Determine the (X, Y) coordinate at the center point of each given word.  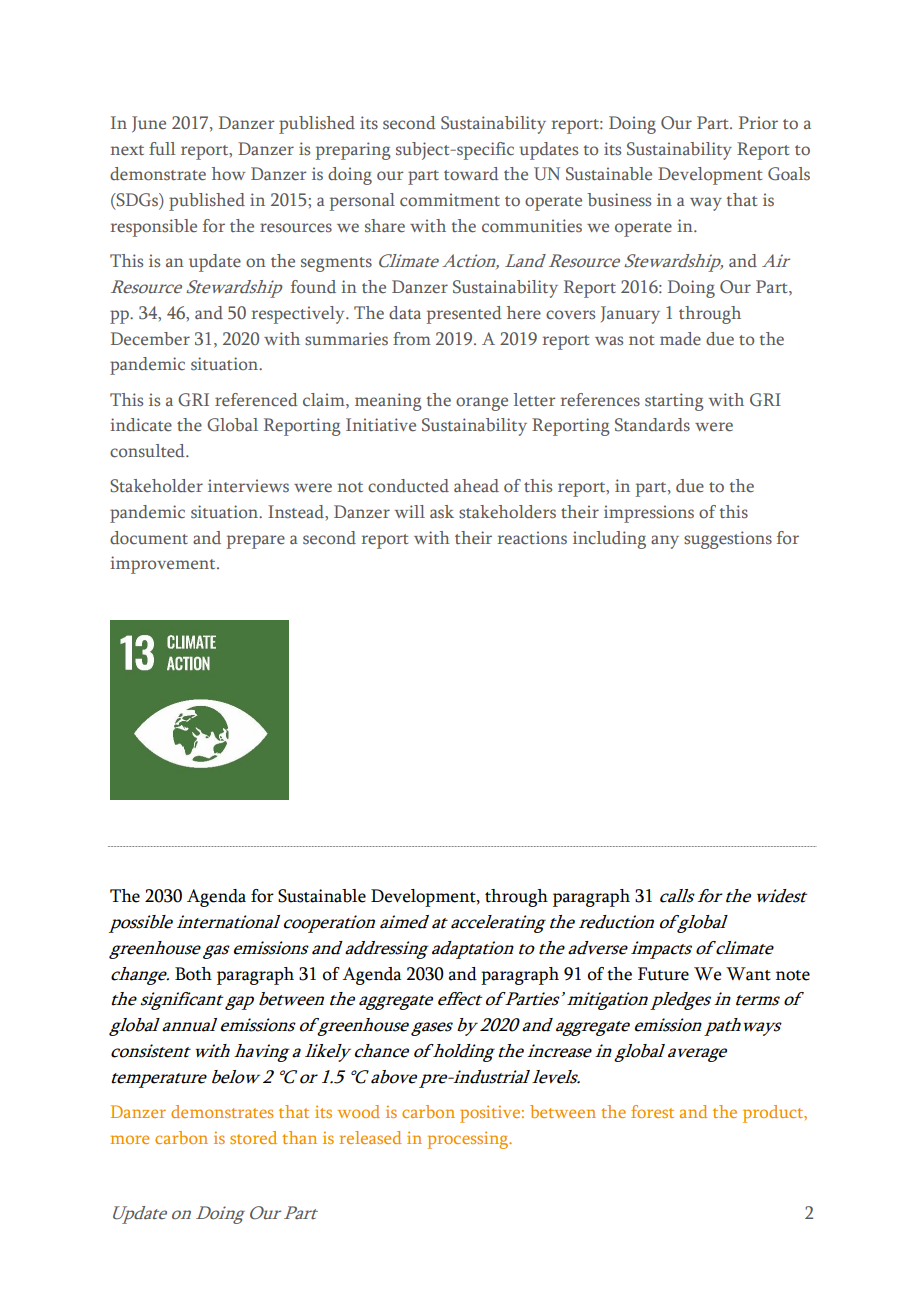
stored (253, 1137)
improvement (164, 565)
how (229, 174)
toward (471, 174)
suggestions (728, 540)
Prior (758, 123)
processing (469, 1140)
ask (442, 512)
